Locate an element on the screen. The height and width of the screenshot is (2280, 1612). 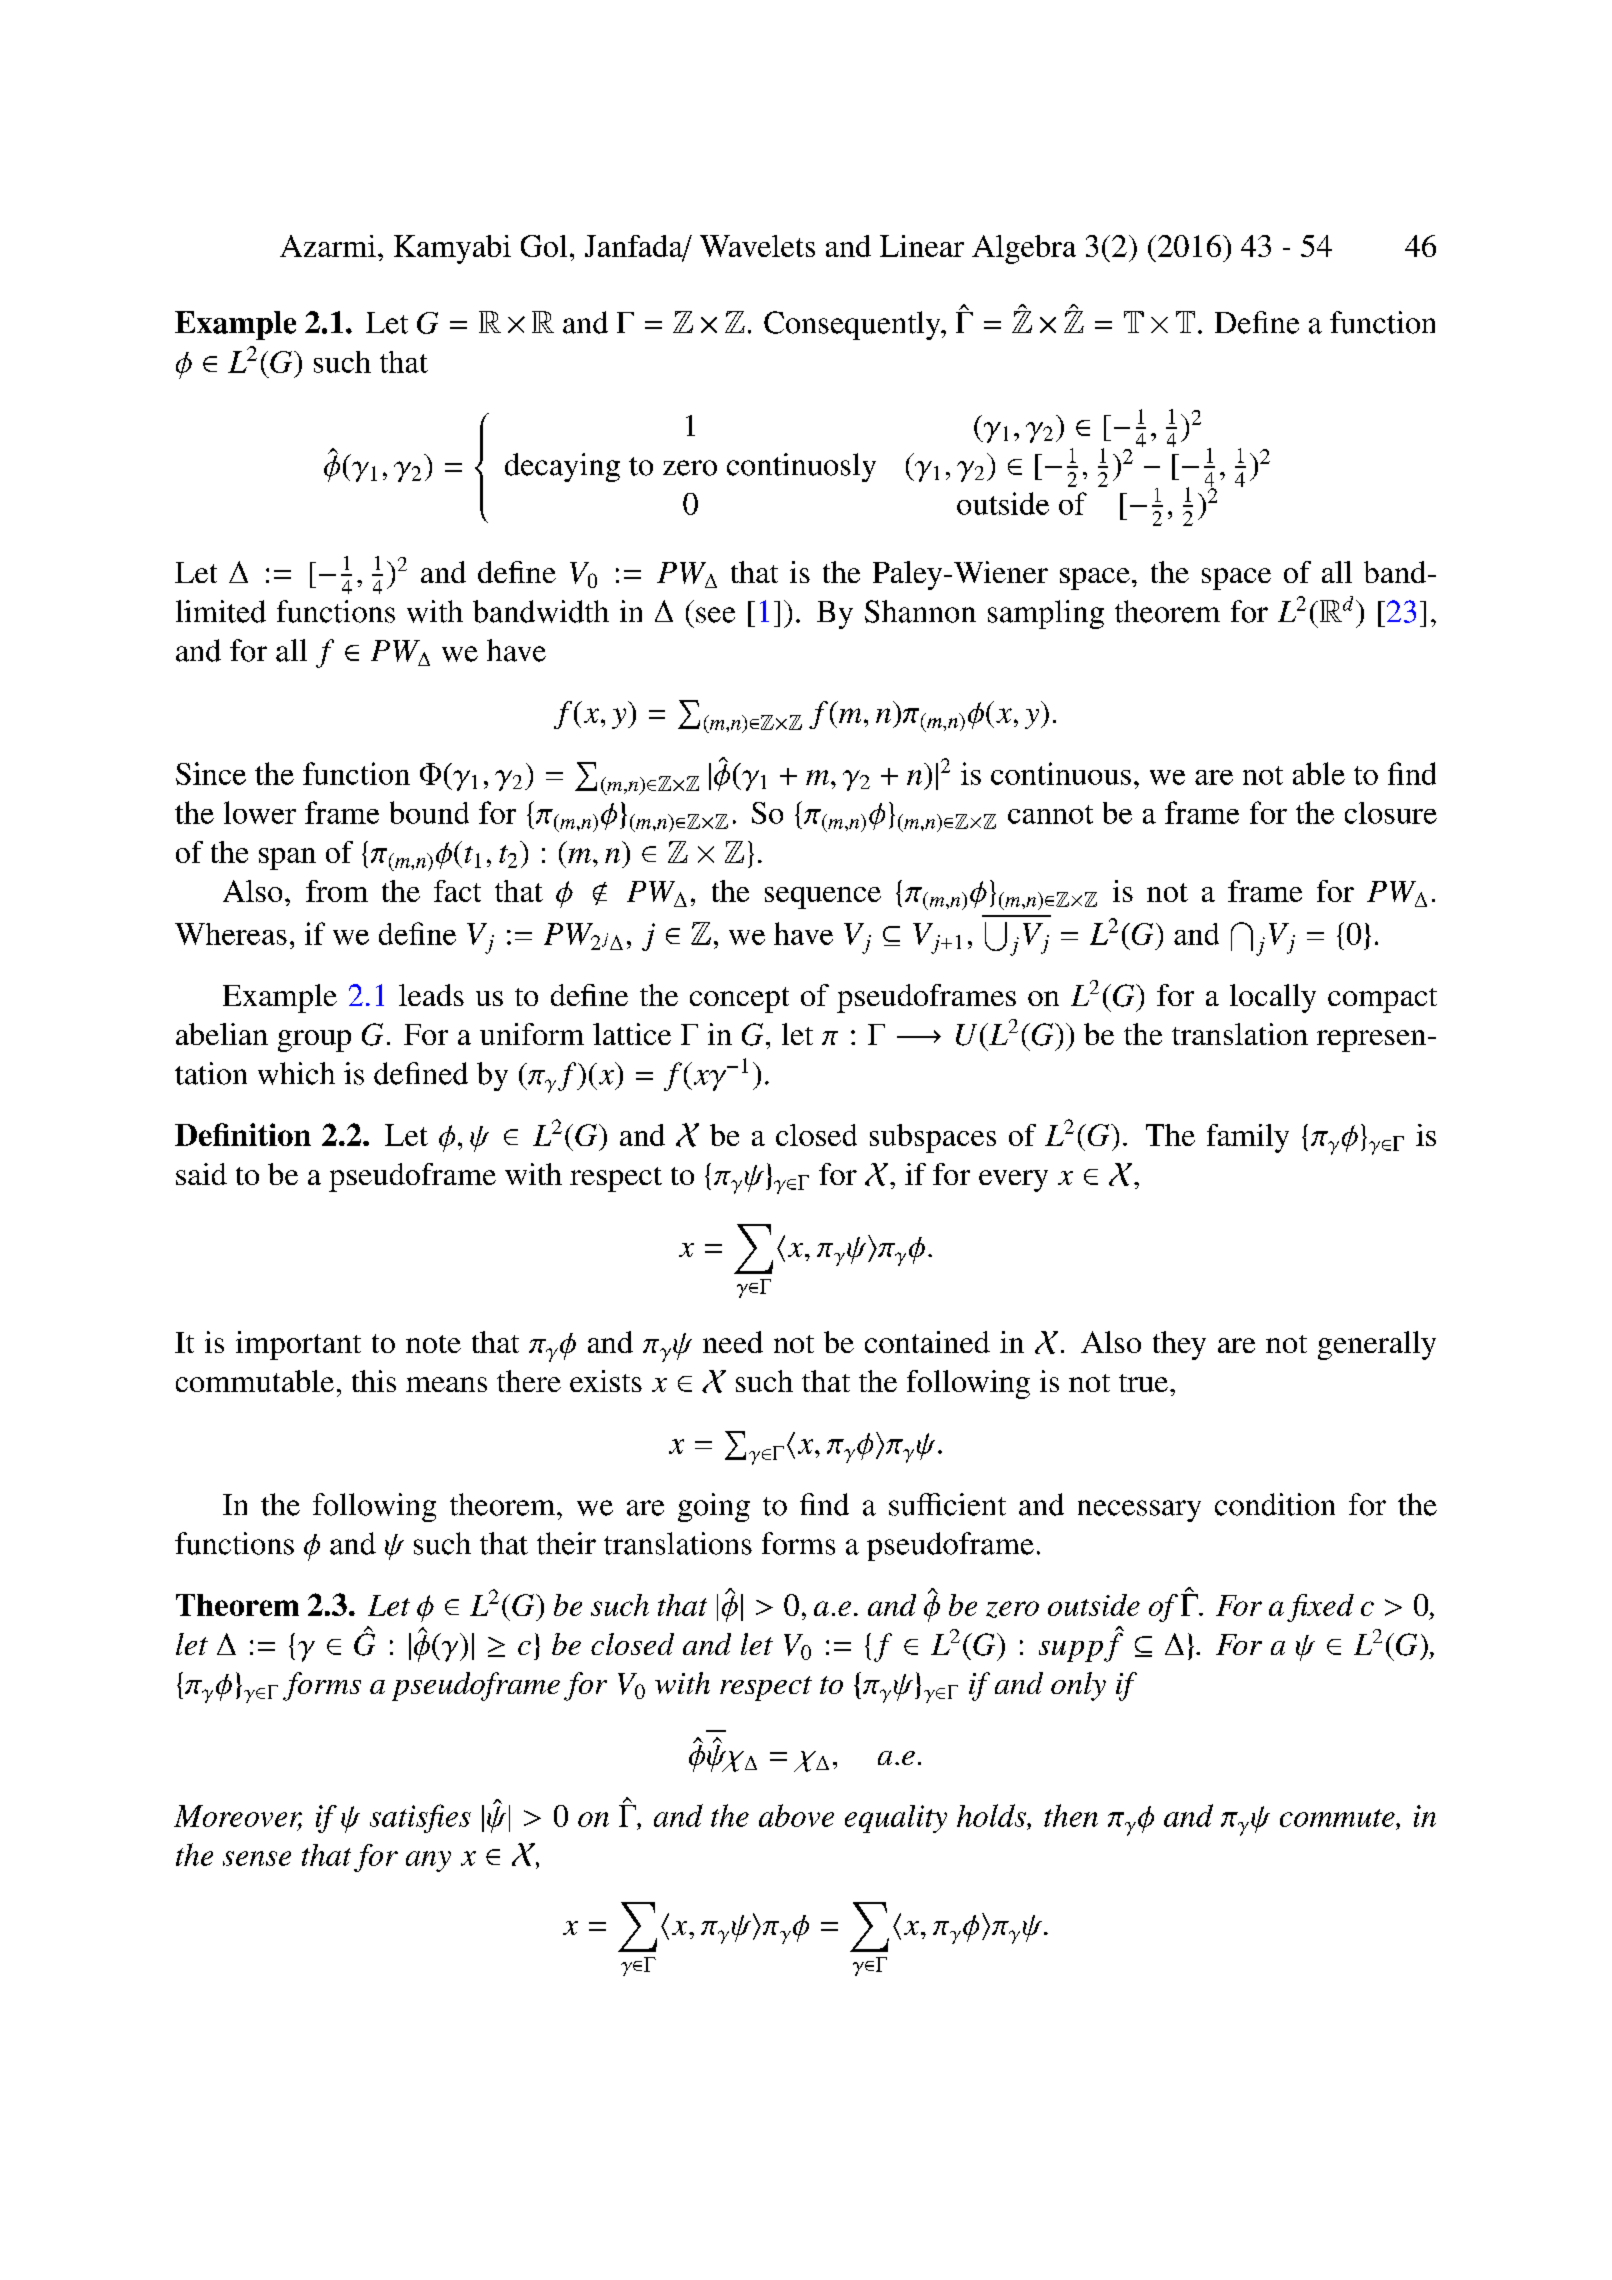
Consequently is located at coordinates (853, 325).
